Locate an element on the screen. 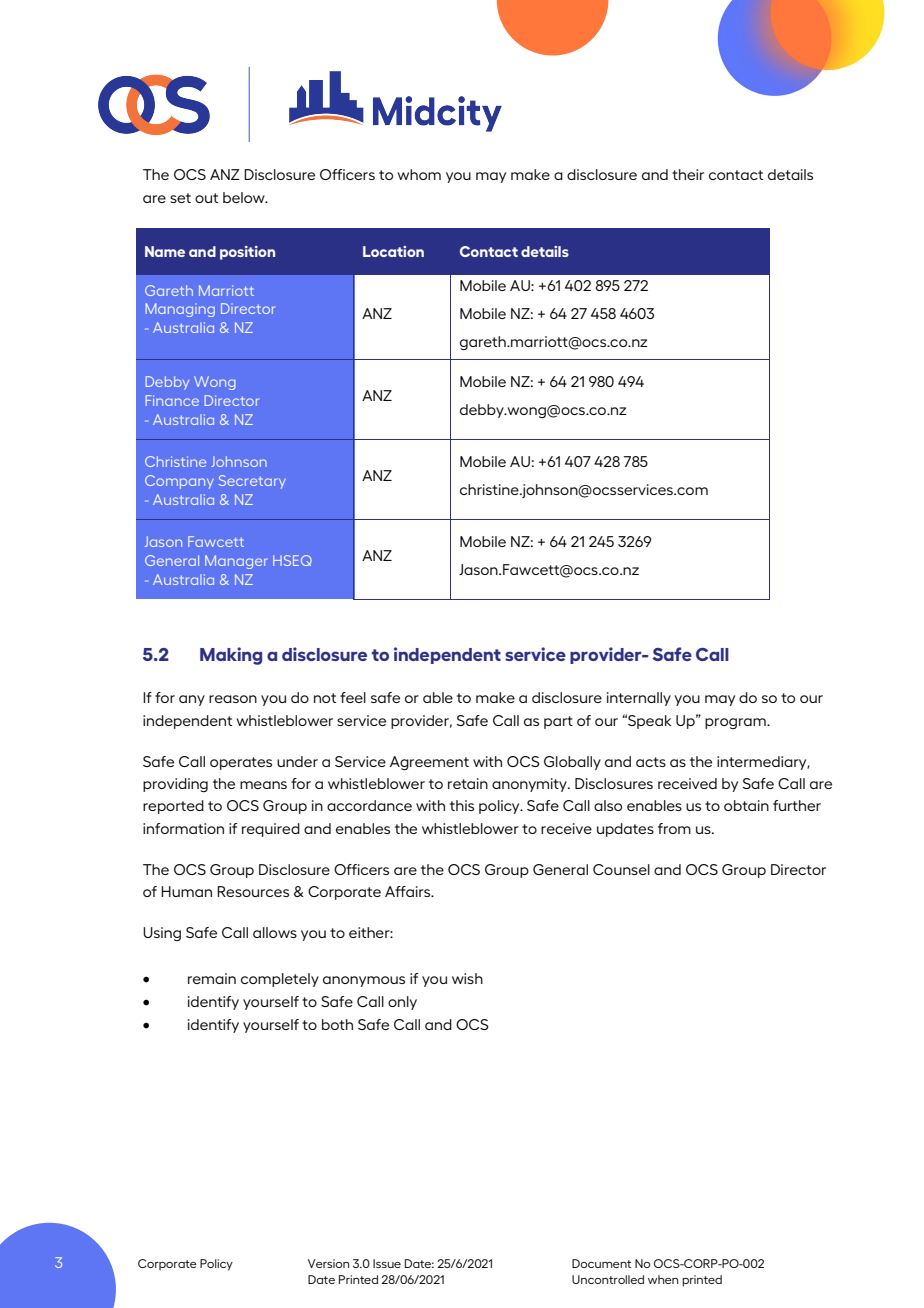 Image resolution: width=924 pixels, height=1308 pixels. feel is located at coordinates (353, 697).
